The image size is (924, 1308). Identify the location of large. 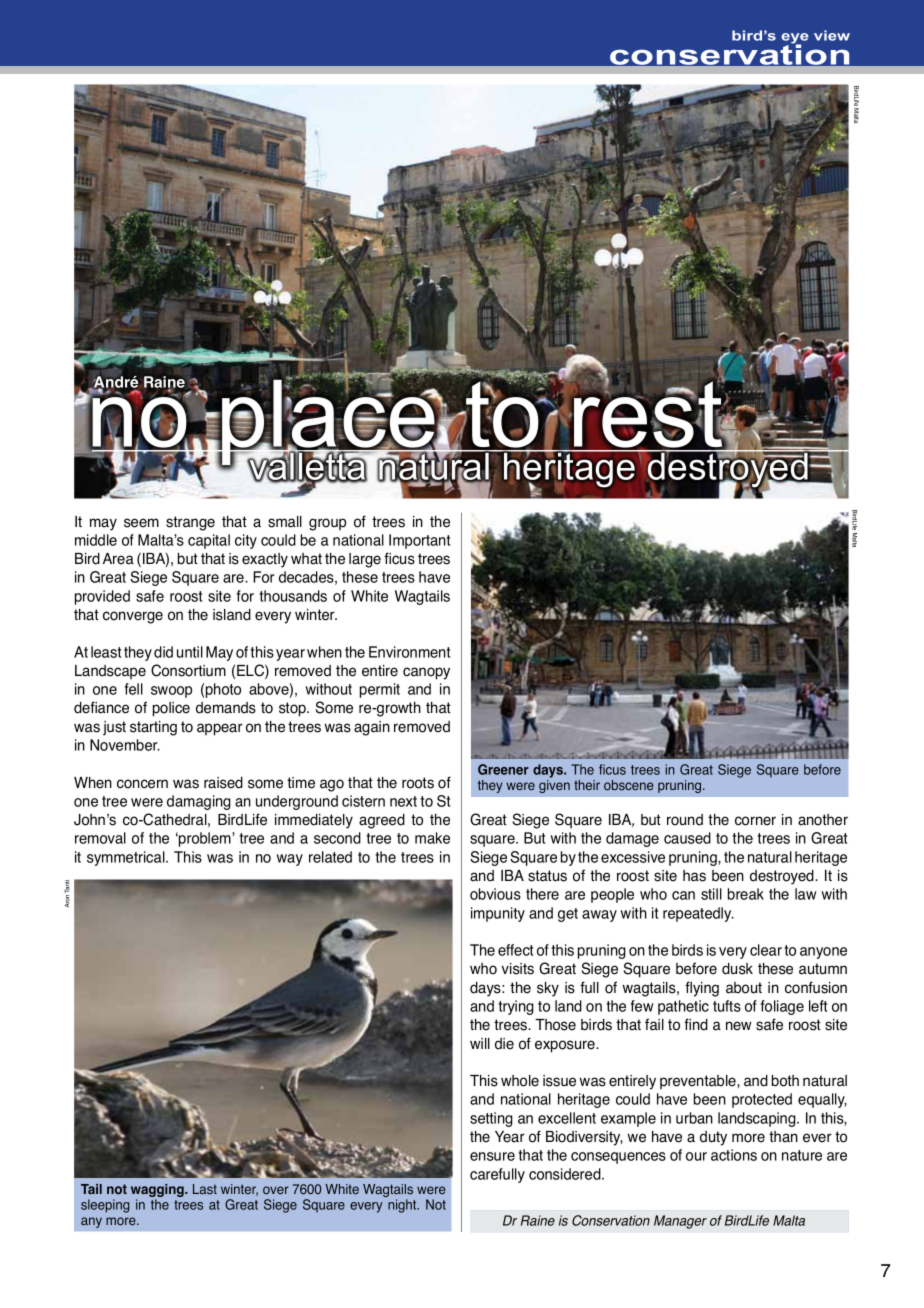
(365, 560).
